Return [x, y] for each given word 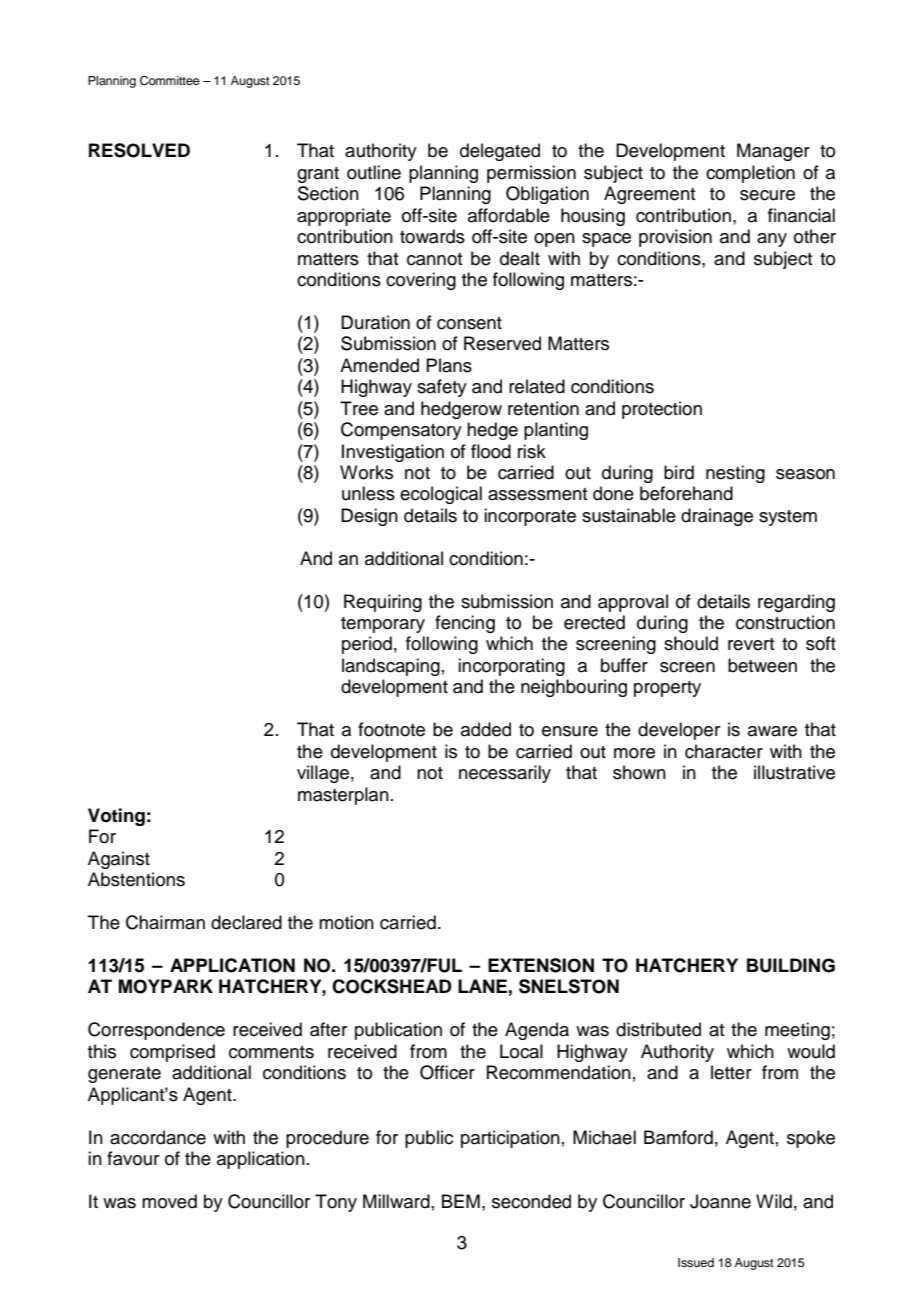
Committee [169, 81]
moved [169, 1201]
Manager [773, 152]
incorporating [511, 667]
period [367, 645]
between [762, 665]
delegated [500, 152]
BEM [461, 1201]
